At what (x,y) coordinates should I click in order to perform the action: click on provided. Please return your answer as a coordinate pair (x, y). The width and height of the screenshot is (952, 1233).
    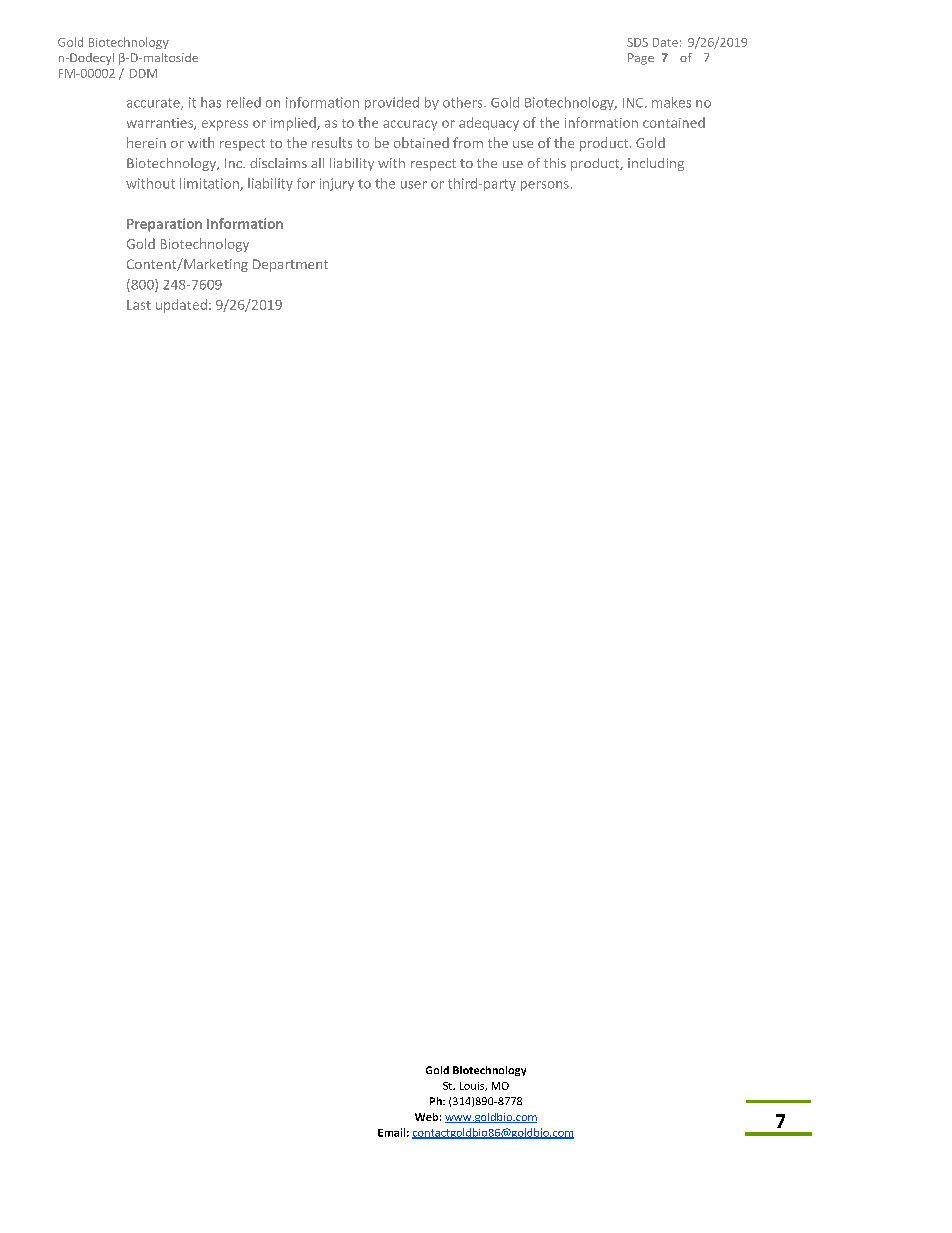
    Looking at the image, I should click on (392, 103).
